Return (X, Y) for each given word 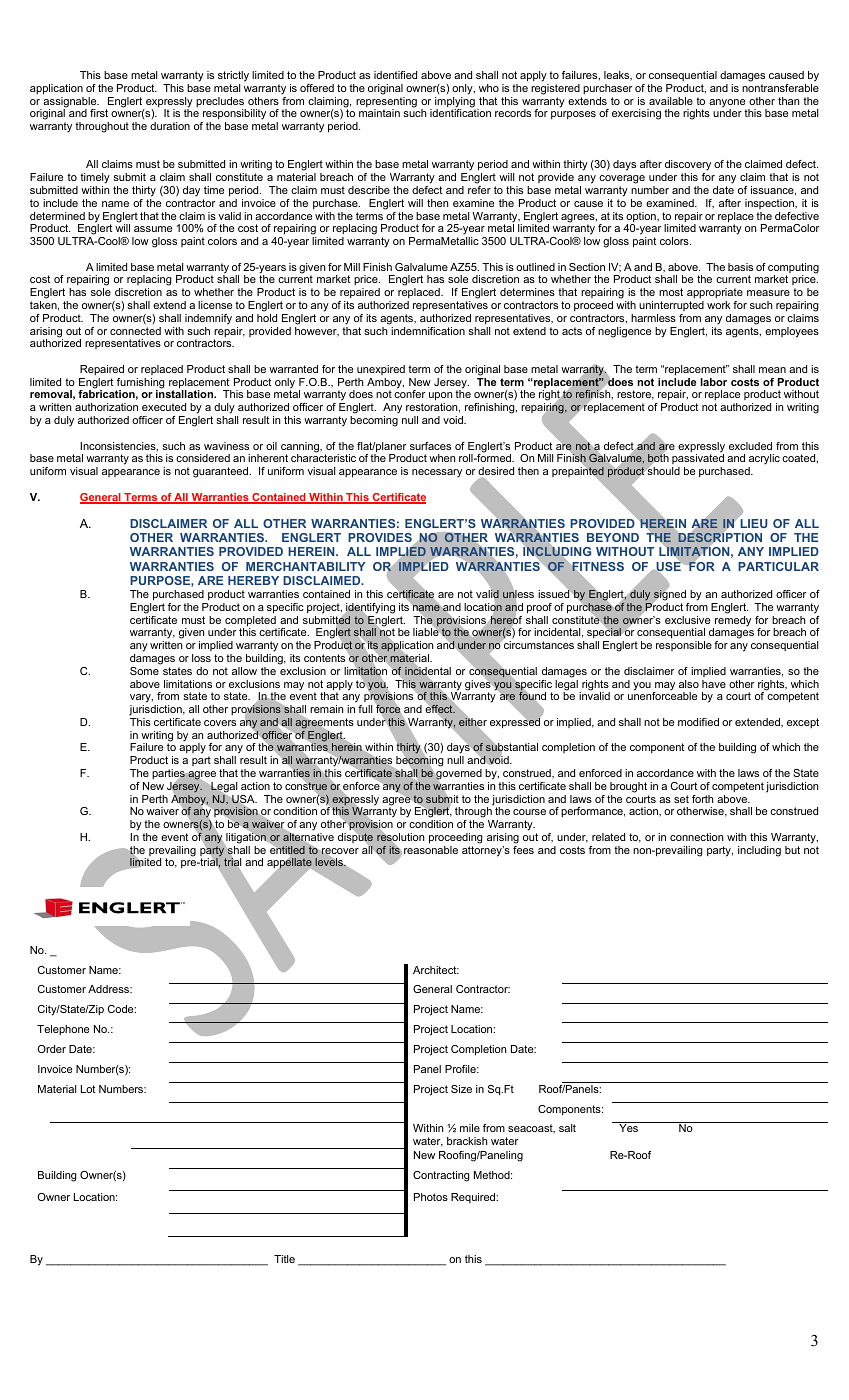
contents (324, 658)
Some (144, 671)
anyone (728, 104)
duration (170, 126)
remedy (732, 622)
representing (386, 103)
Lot (88, 1089)
